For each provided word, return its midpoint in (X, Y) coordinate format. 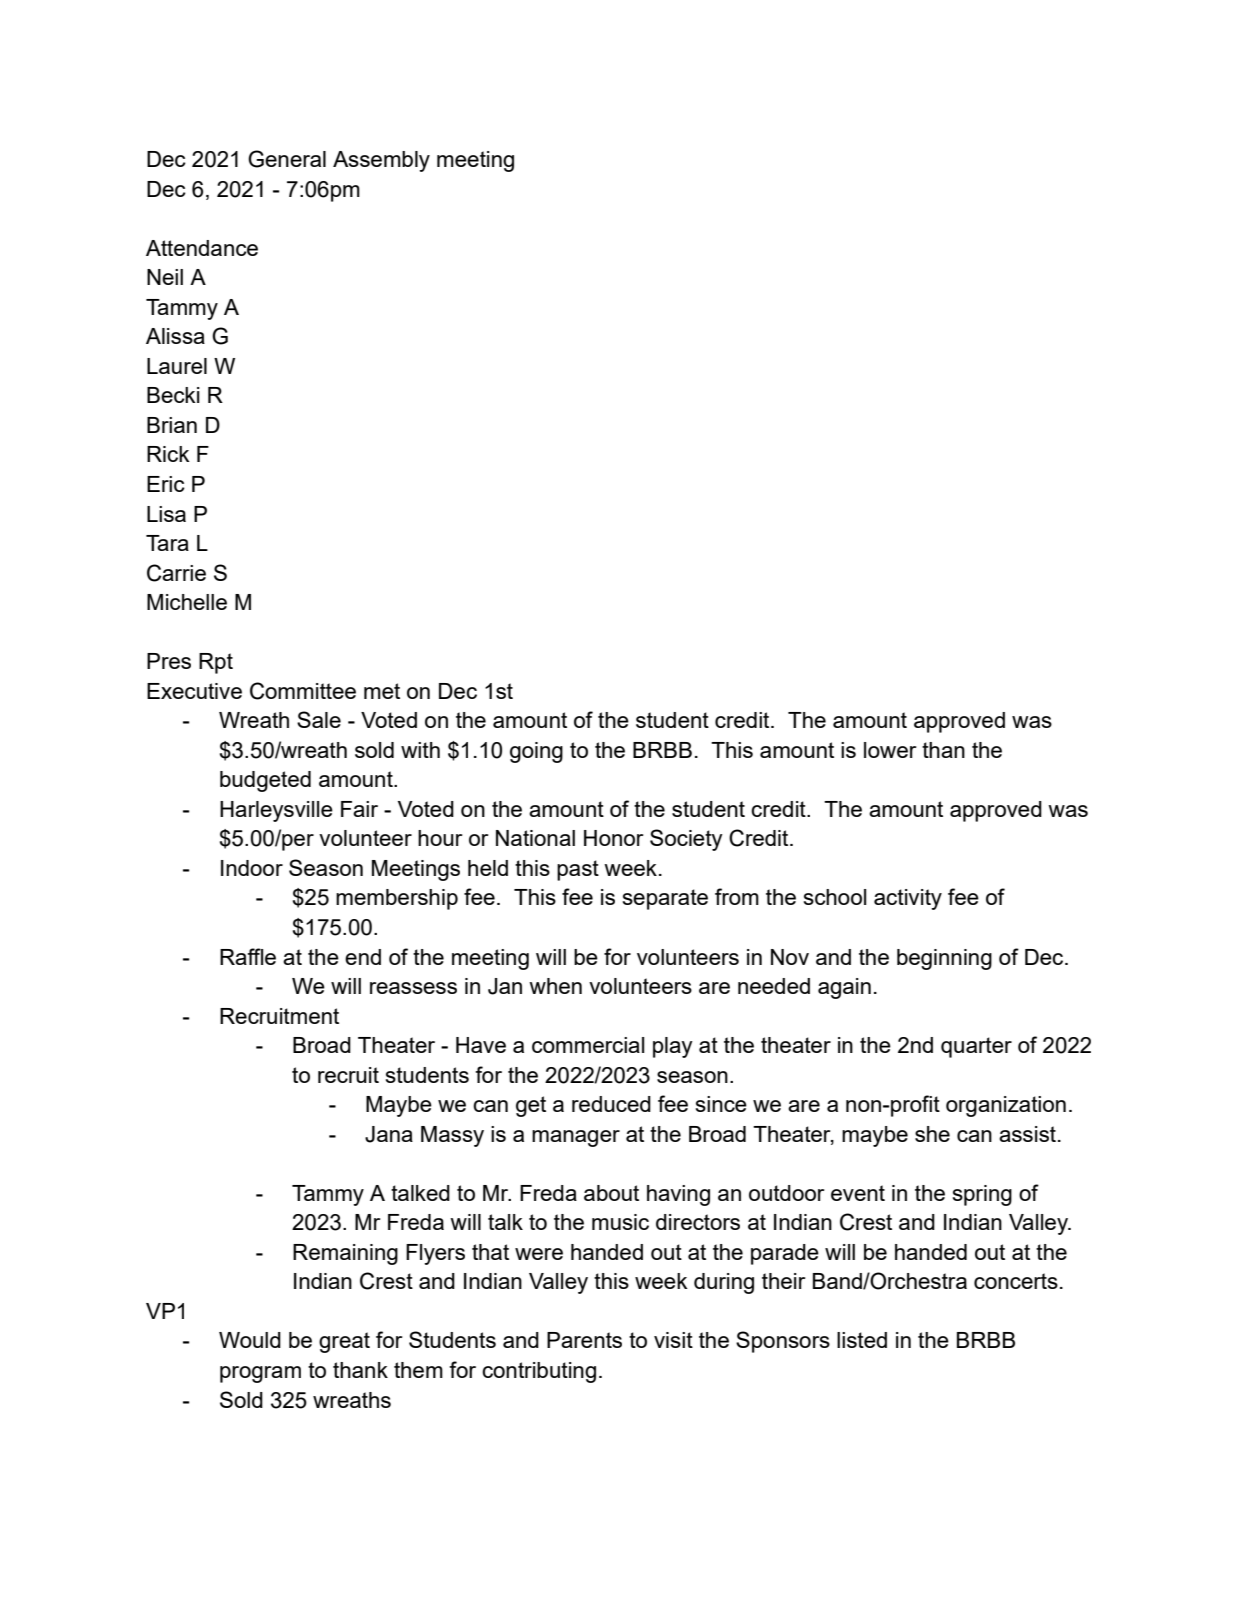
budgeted (265, 781)
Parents (584, 1340)
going (536, 752)
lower (890, 750)
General (287, 159)
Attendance (202, 248)
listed (862, 1340)
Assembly (381, 161)
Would (250, 1340)
